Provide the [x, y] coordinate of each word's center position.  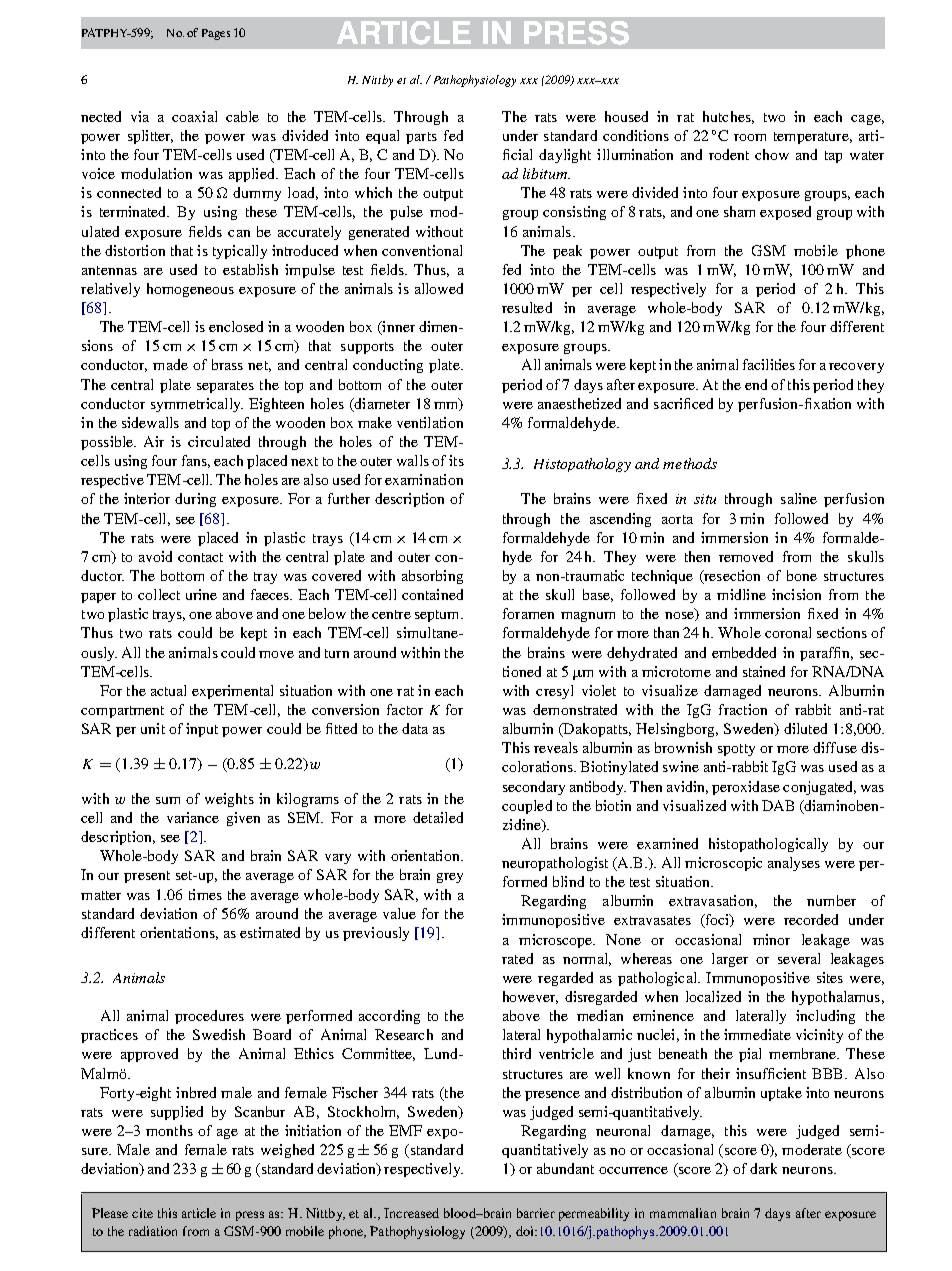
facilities [769, 364]
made [170, 364]
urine [201, 594]
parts [421, 138]
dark [763, 1168]
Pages [216, 34]
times [205, 894]
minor [771, 939]
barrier [536, 1213]
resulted [527, 307]
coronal [788, 632]
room [750, 137]
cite [142, 1213]
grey [450, 878]
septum [438, 616]
